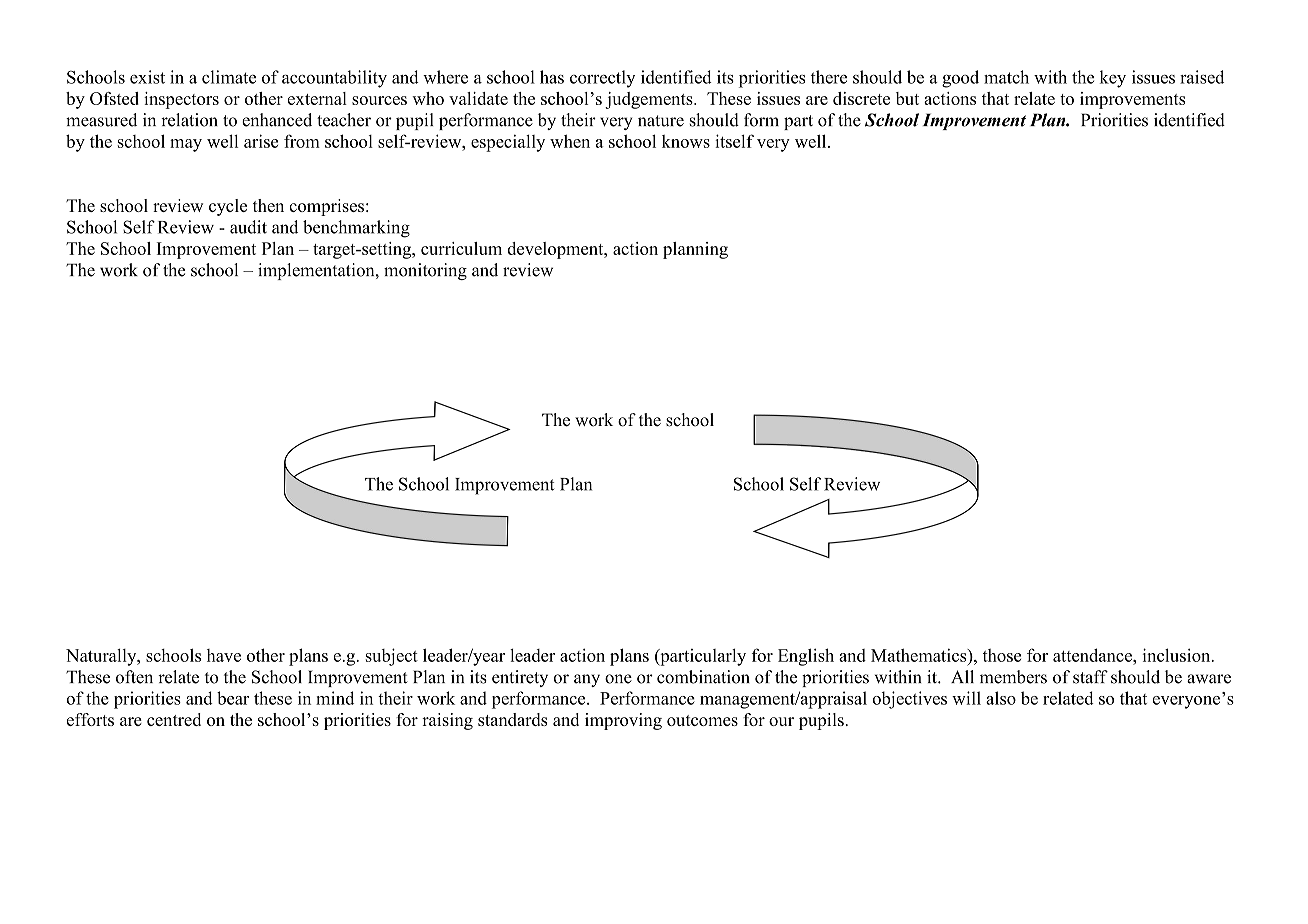  I want to click on improving, so click(623, 721).
